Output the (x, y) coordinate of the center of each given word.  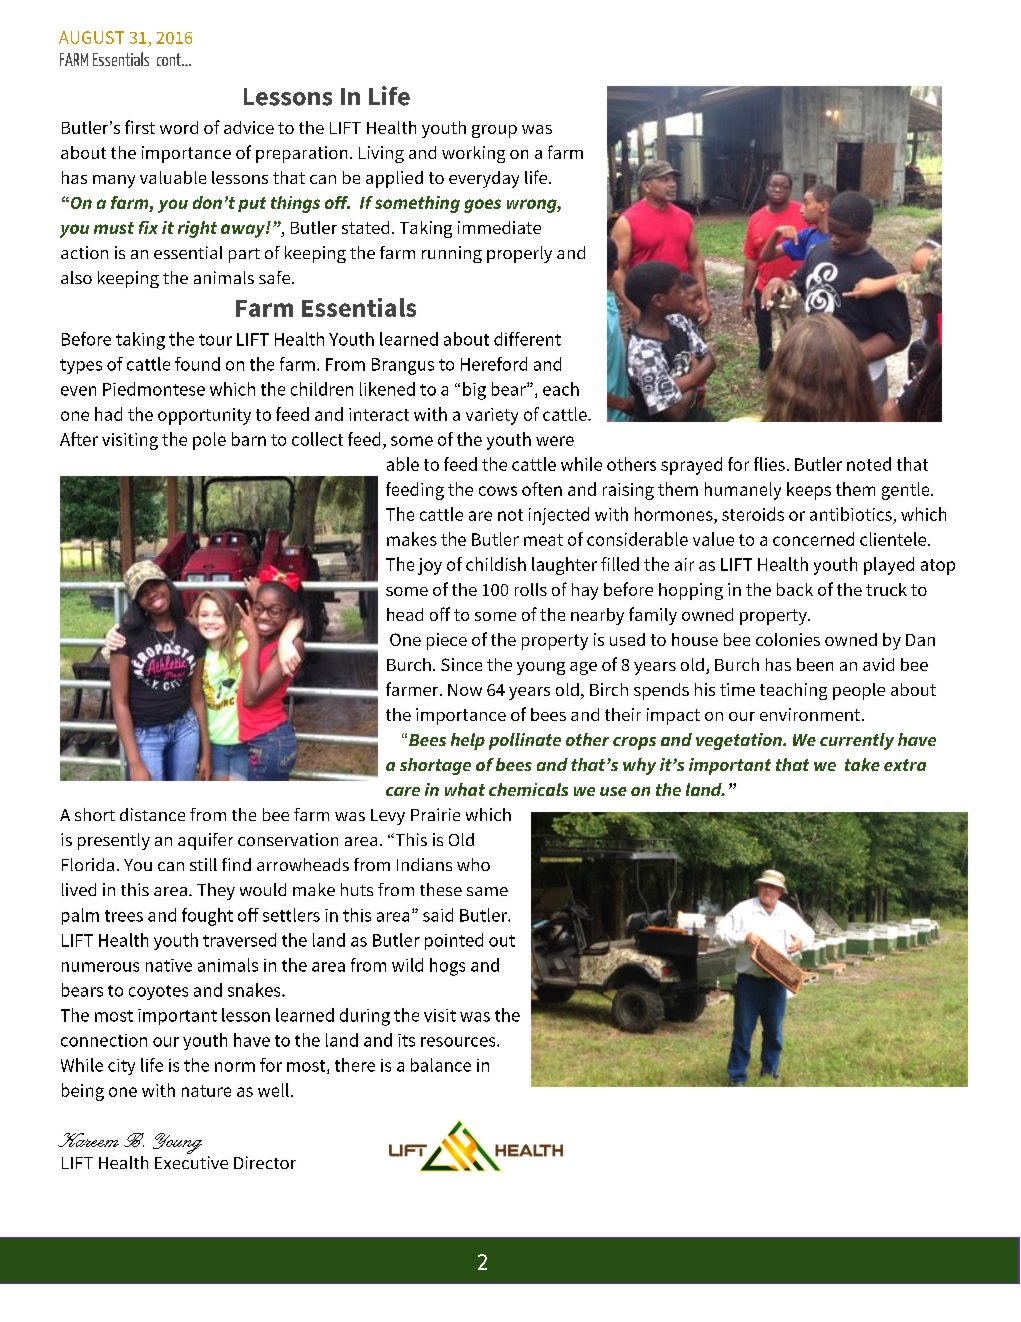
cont (170, 59)
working (473, 154)
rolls (531, 589)
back (795, 589)
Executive (191, 1162)
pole (209, 441)
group (494, 131)
